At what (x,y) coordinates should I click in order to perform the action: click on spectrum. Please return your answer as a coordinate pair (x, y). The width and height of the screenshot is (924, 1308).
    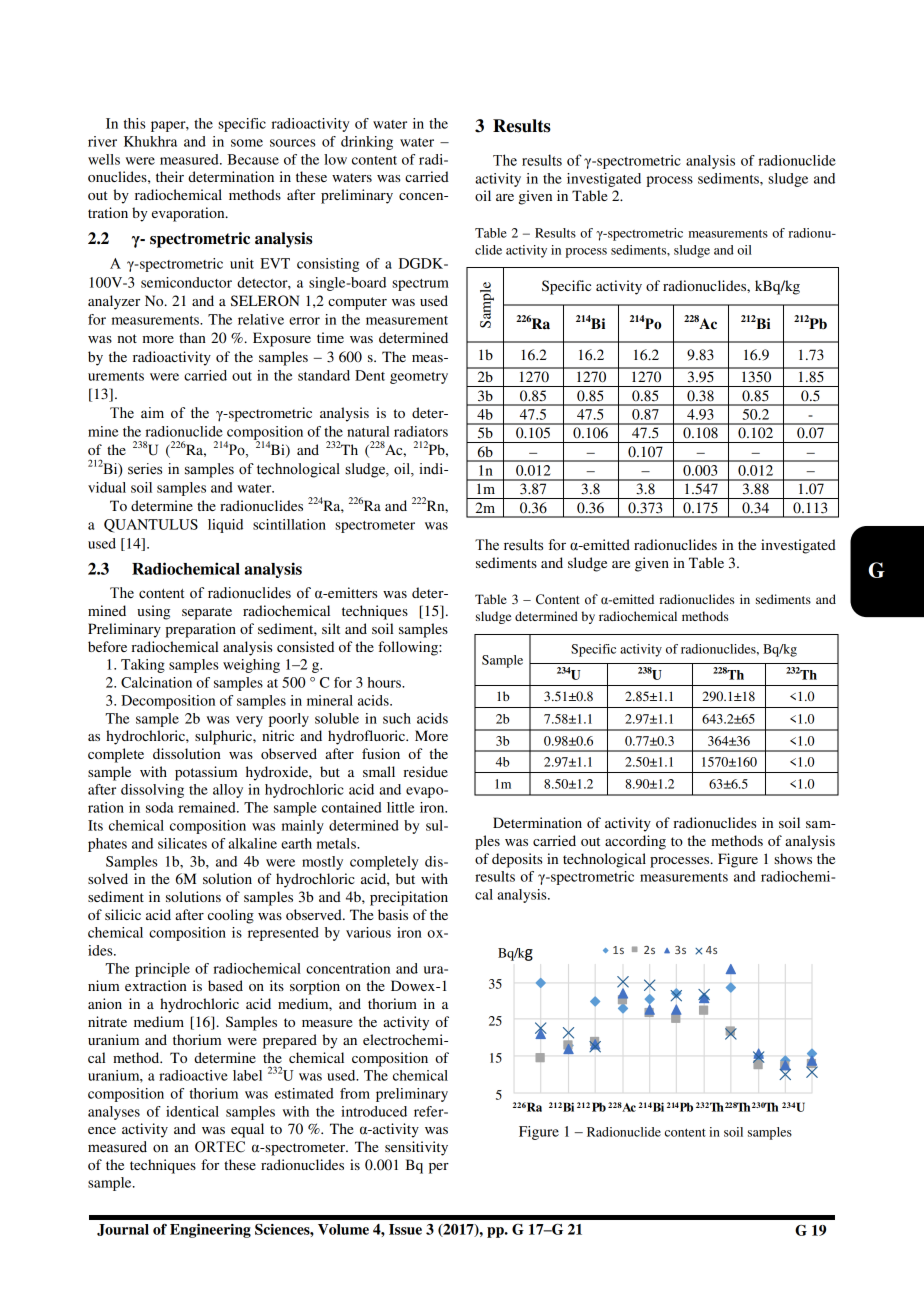
    Looking at the image, I should click on (420, 285).
